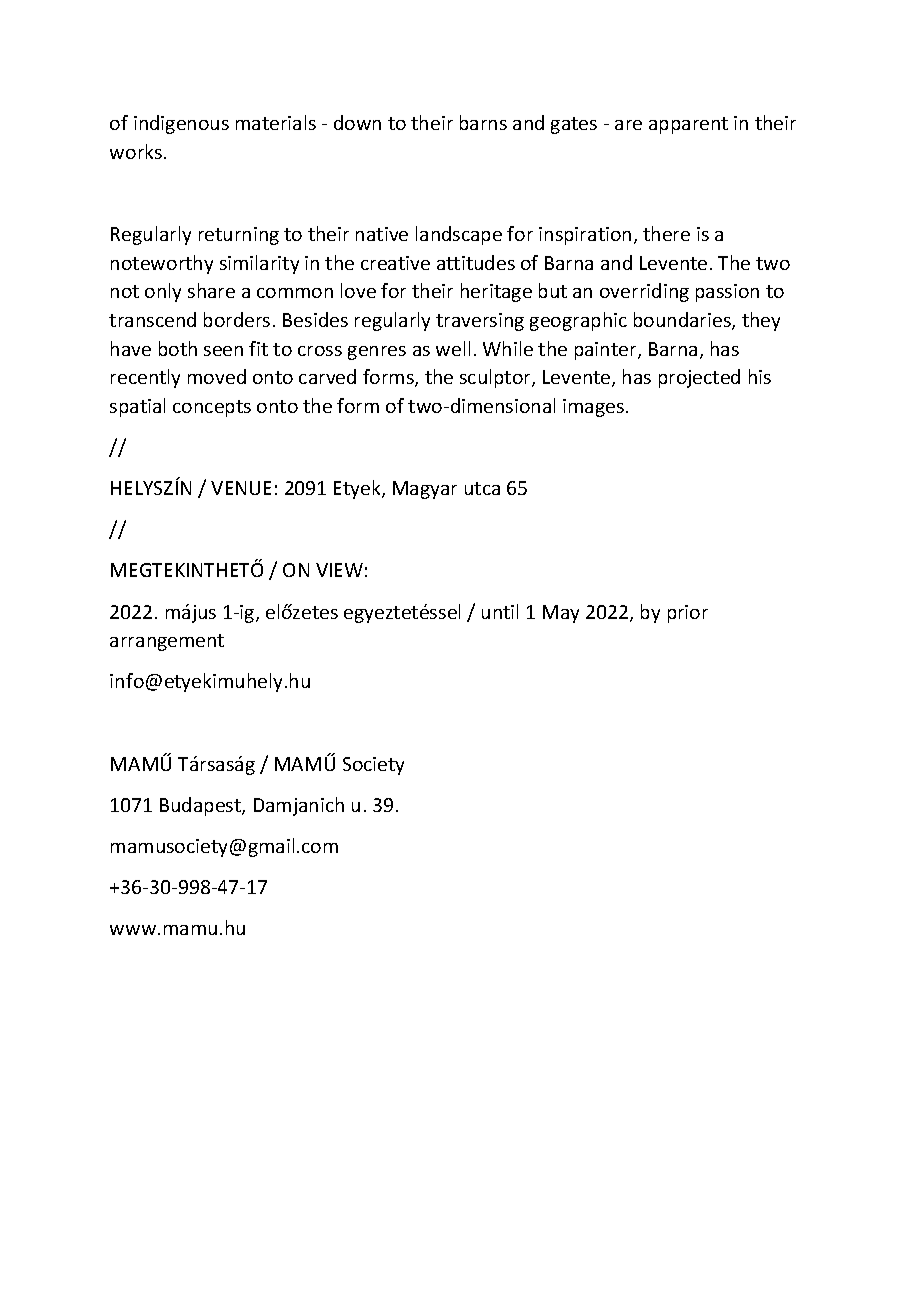 Image resolution: width=924 pixels, height=1308 pixels. What do you see at coordinates (167, 642) in the image?
I see `arrangement` at bounding box center [167, 642].
